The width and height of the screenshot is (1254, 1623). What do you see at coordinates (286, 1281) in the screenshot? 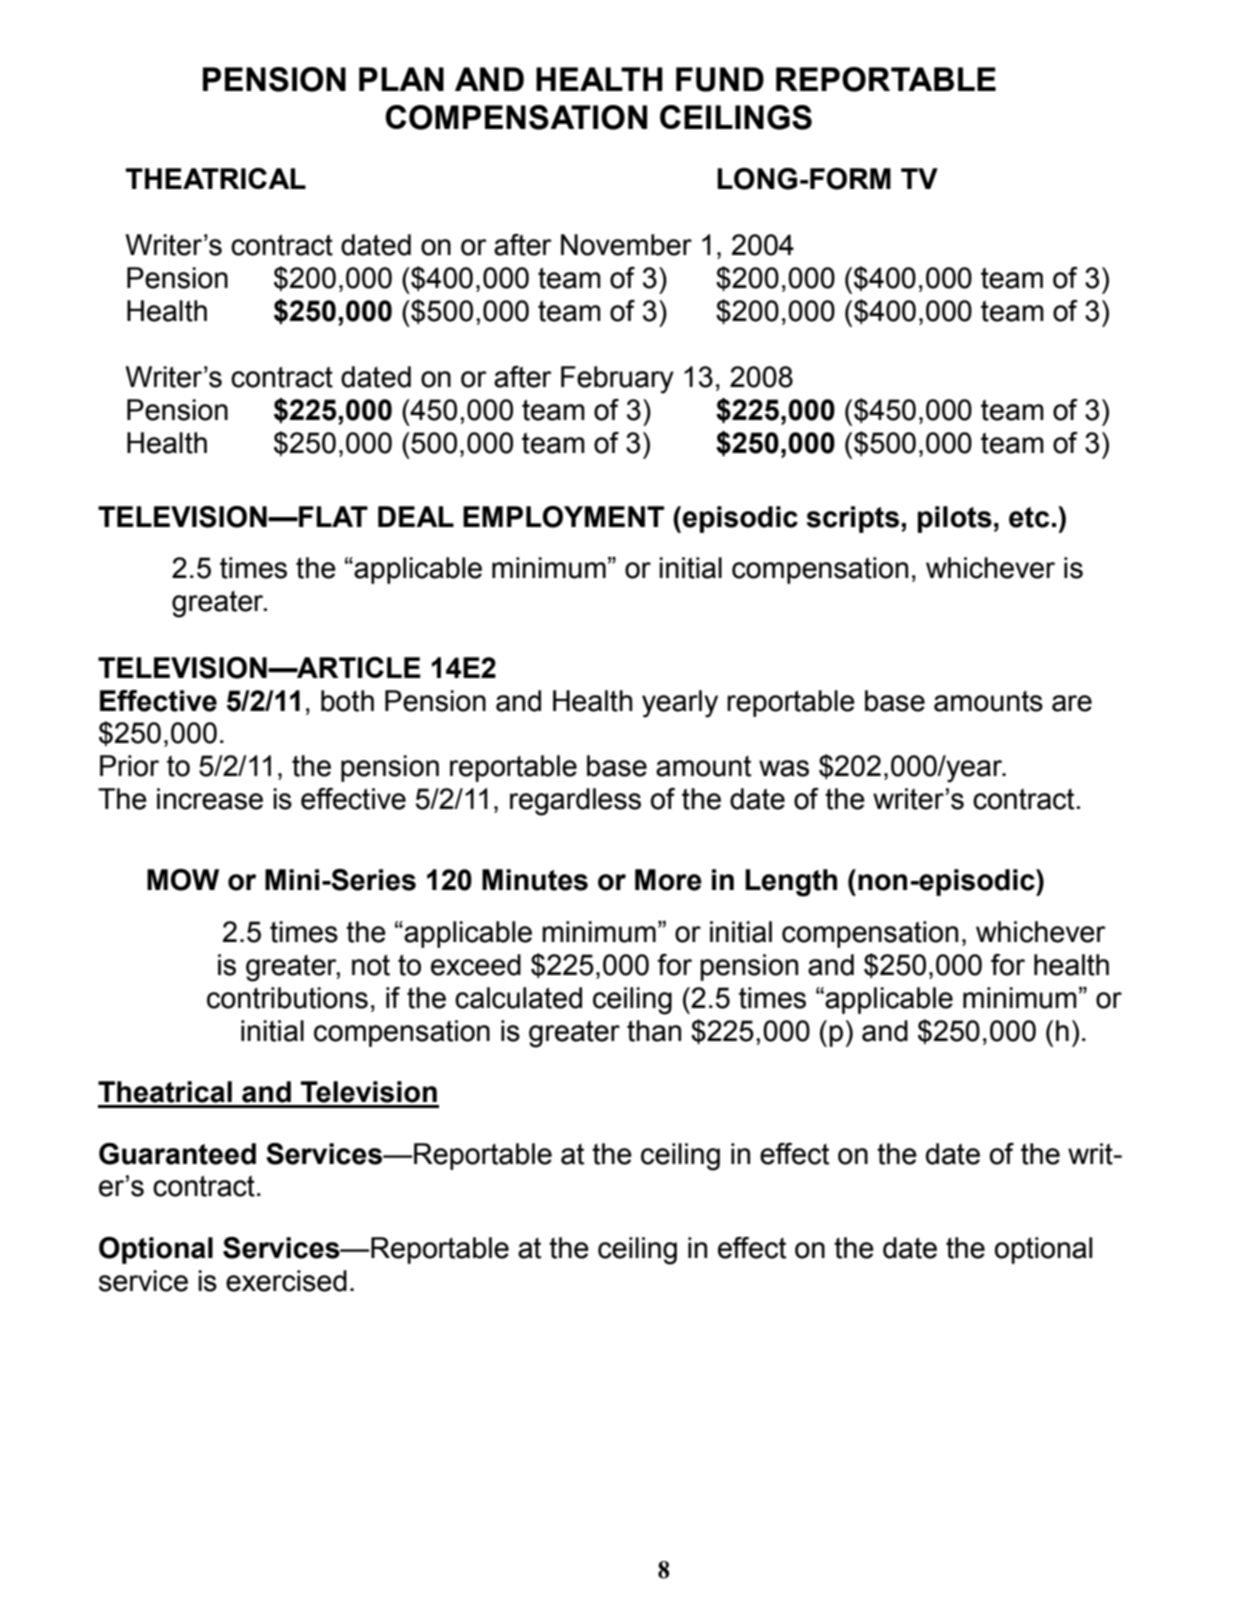
I see `exercised` at bounding box center [286, 1281].
